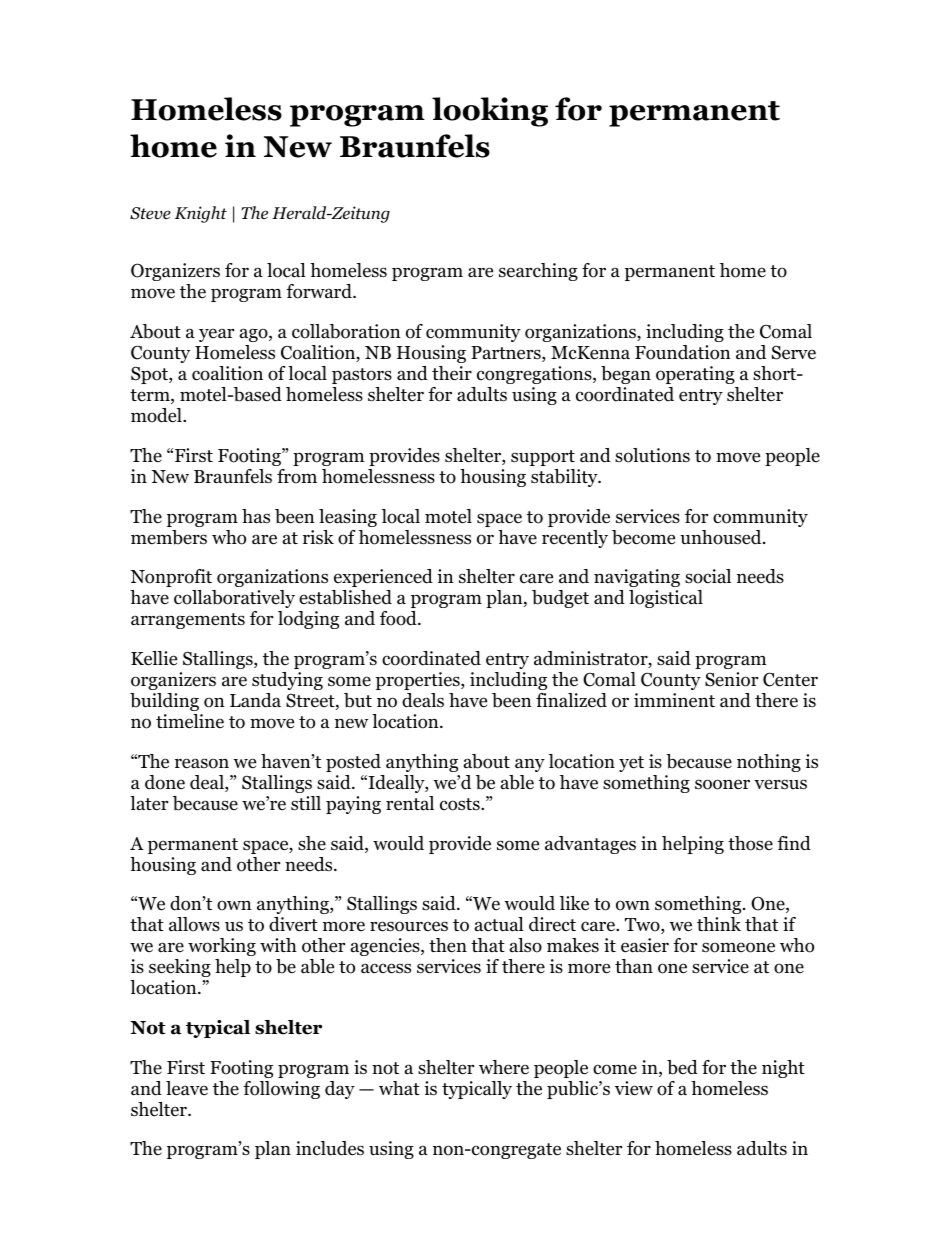 Image resolution: width=952 pixels, height=1233 pixels. Describe the element at coordinates (538, 272) in the screenshot. I see `searching` at that location.
